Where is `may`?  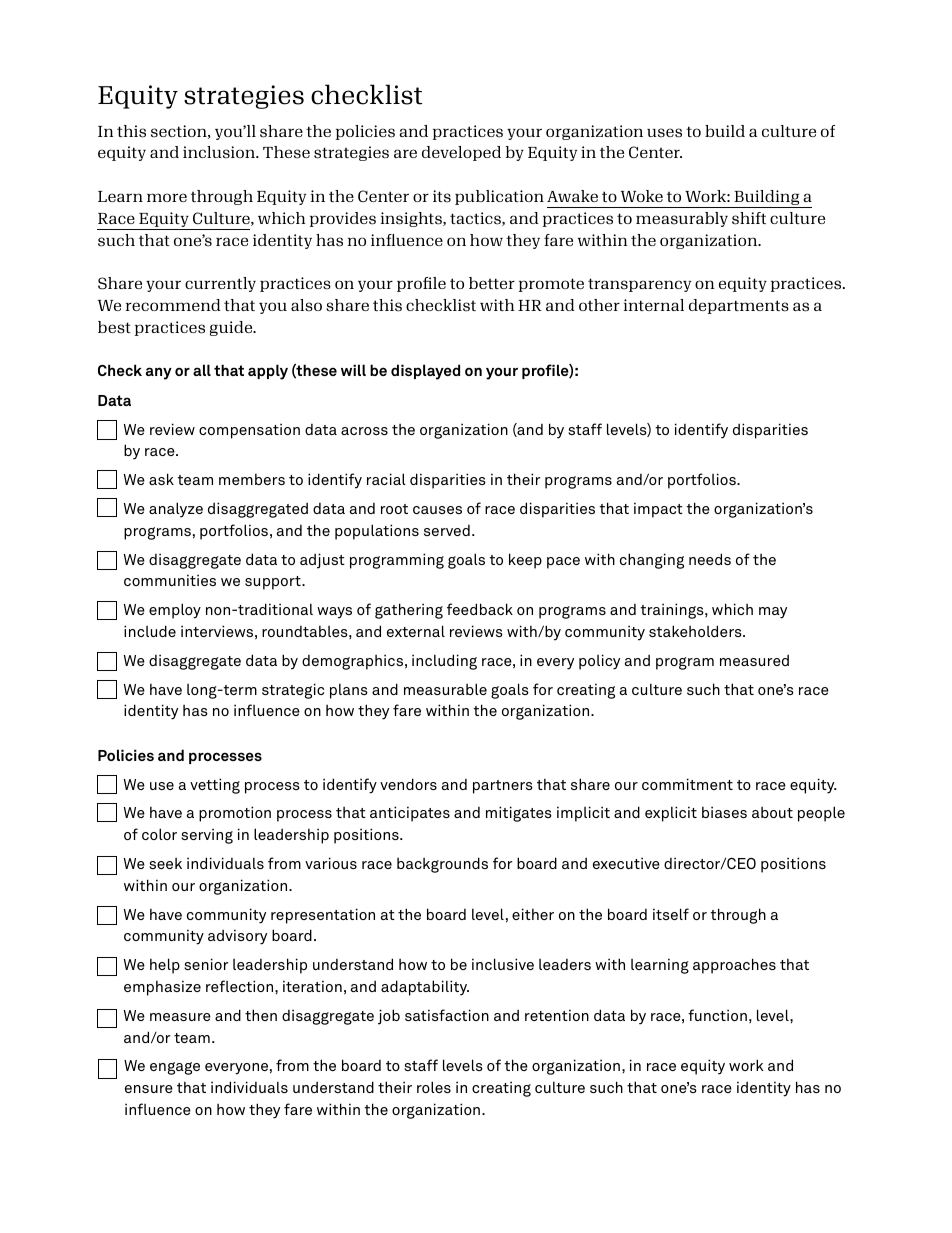 may is located at coordinates (773, 613).
